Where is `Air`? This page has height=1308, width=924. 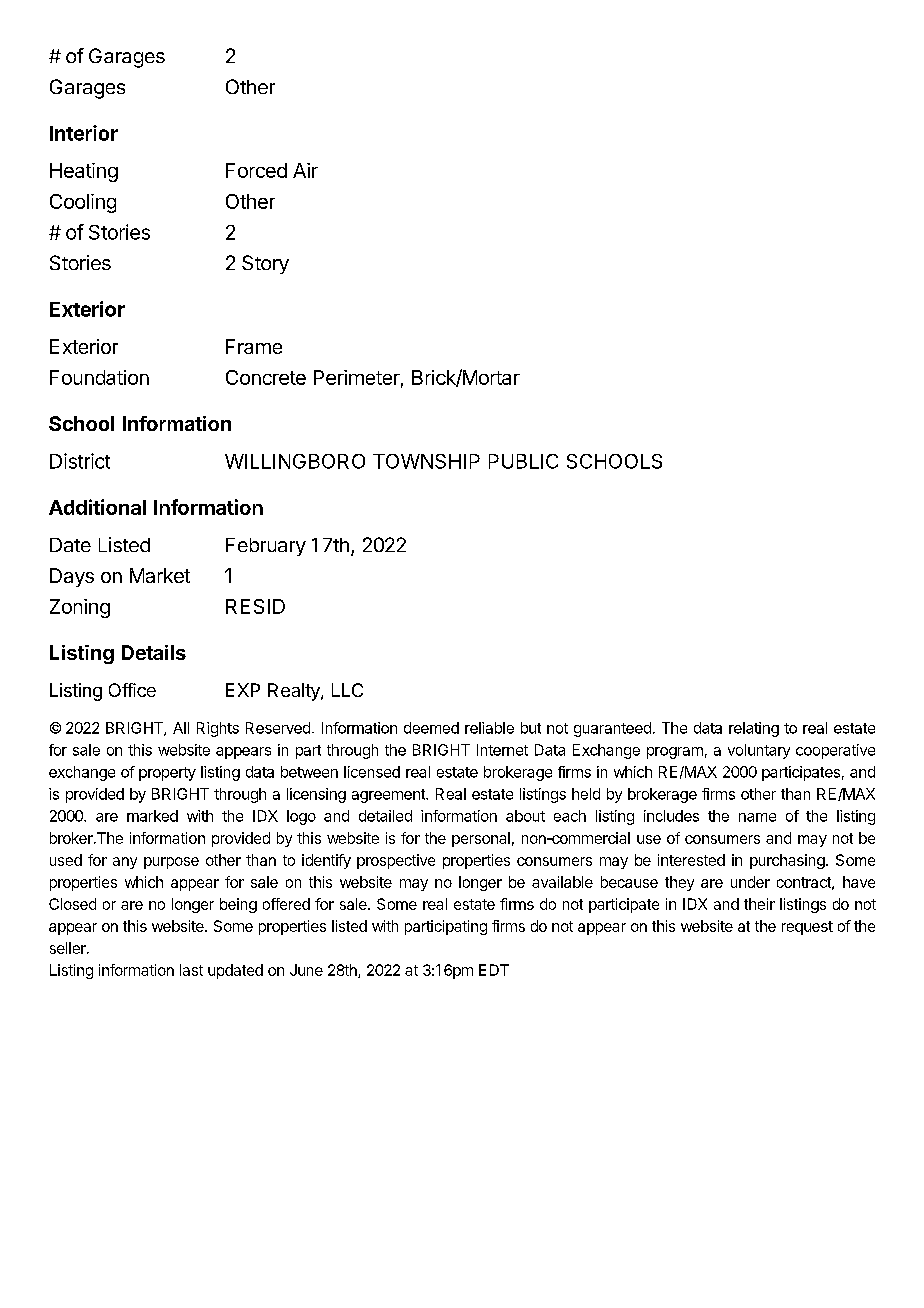
Air is located at coordinates (305, 170).
